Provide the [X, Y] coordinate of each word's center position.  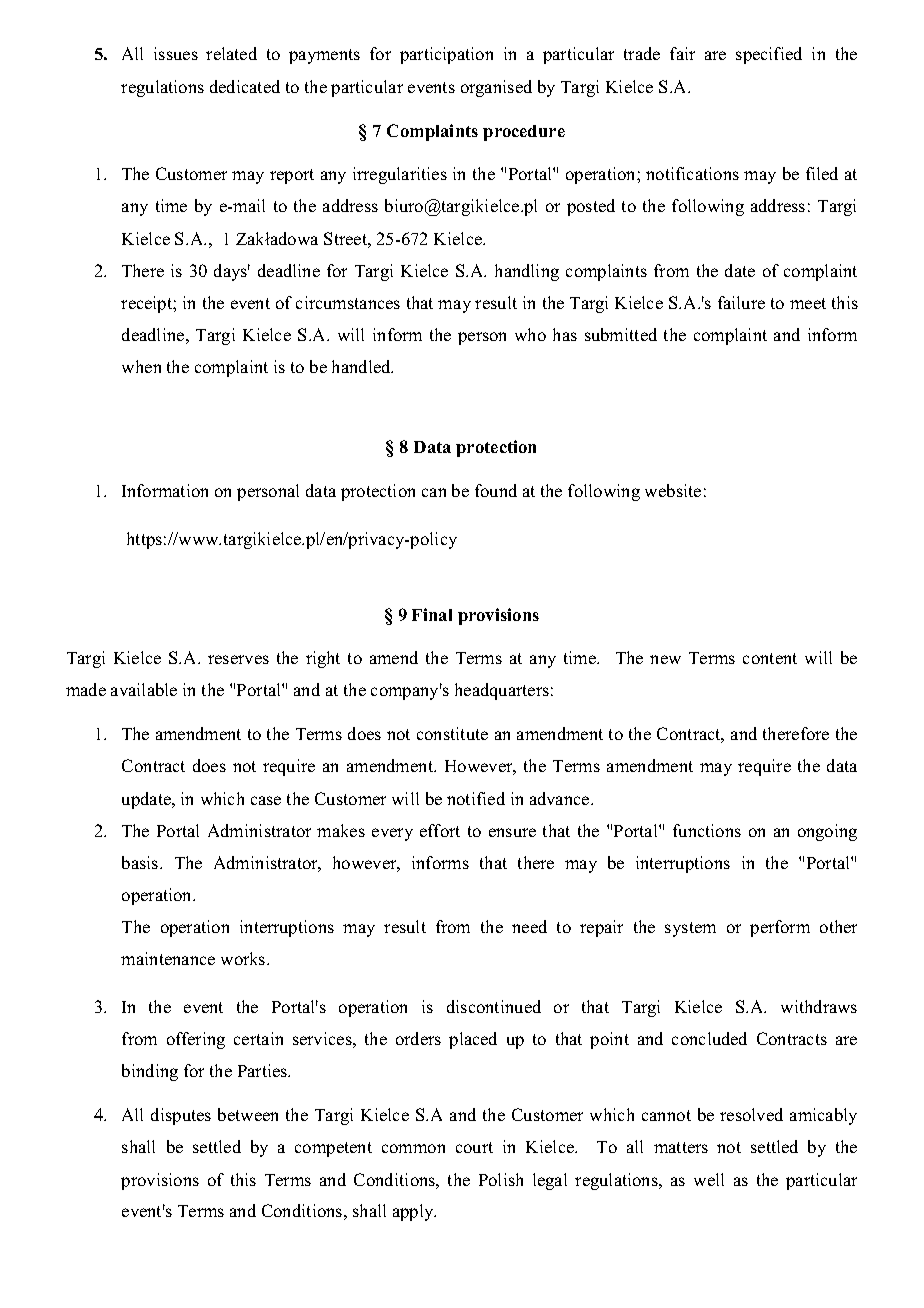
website [673, 490]
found [496, 490]
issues [176, 53]
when [141, 366]
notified [476, 798]
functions [707, 830]
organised [496, 88]
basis [141, 862]
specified [769, 55]
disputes [181, 1116]
